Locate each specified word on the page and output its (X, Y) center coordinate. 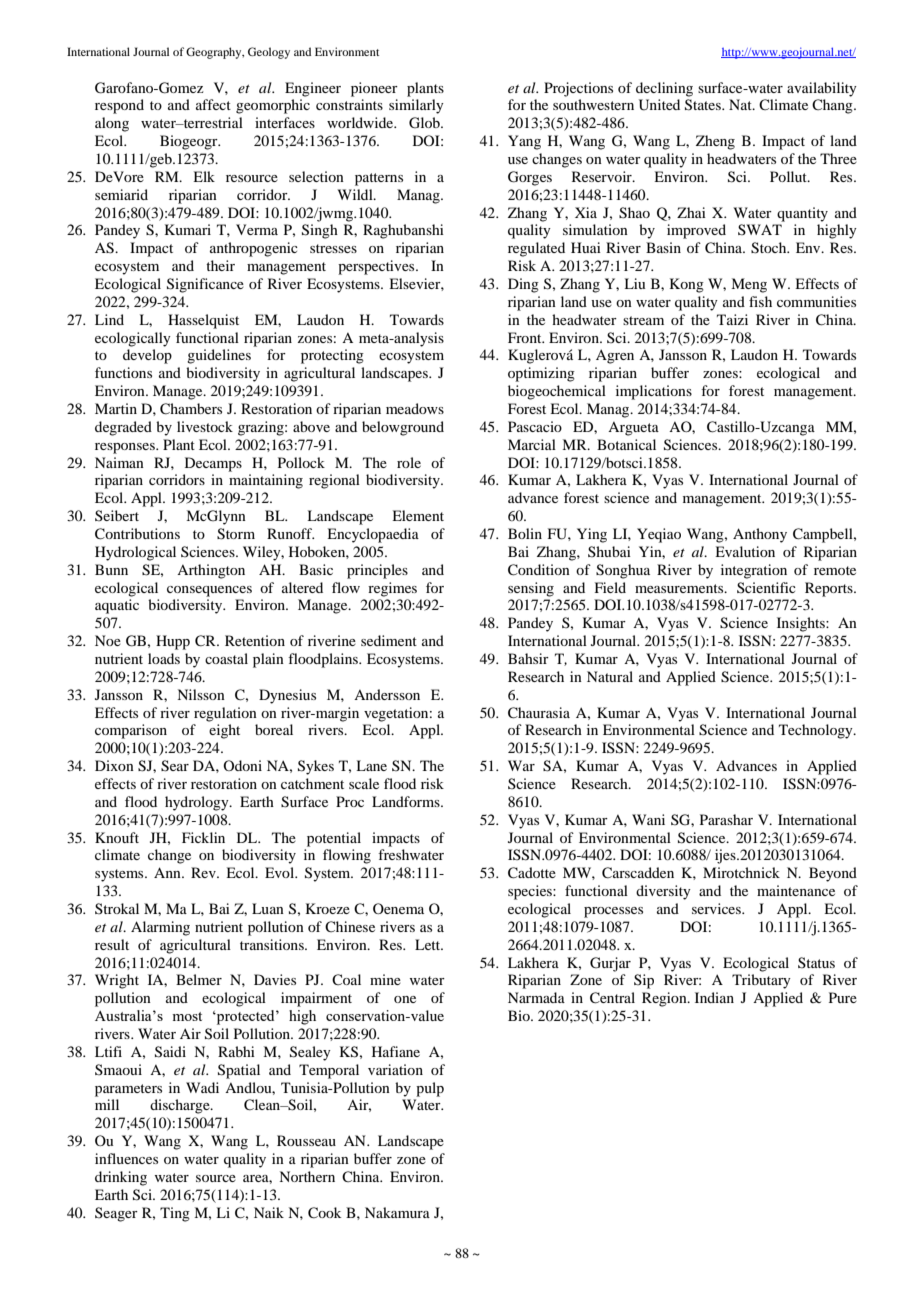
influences (126, 1158)
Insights (802, 624)
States (704, 105)
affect (213, 104)
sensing (531, 589)
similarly (416, 106)
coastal (226, 658)
